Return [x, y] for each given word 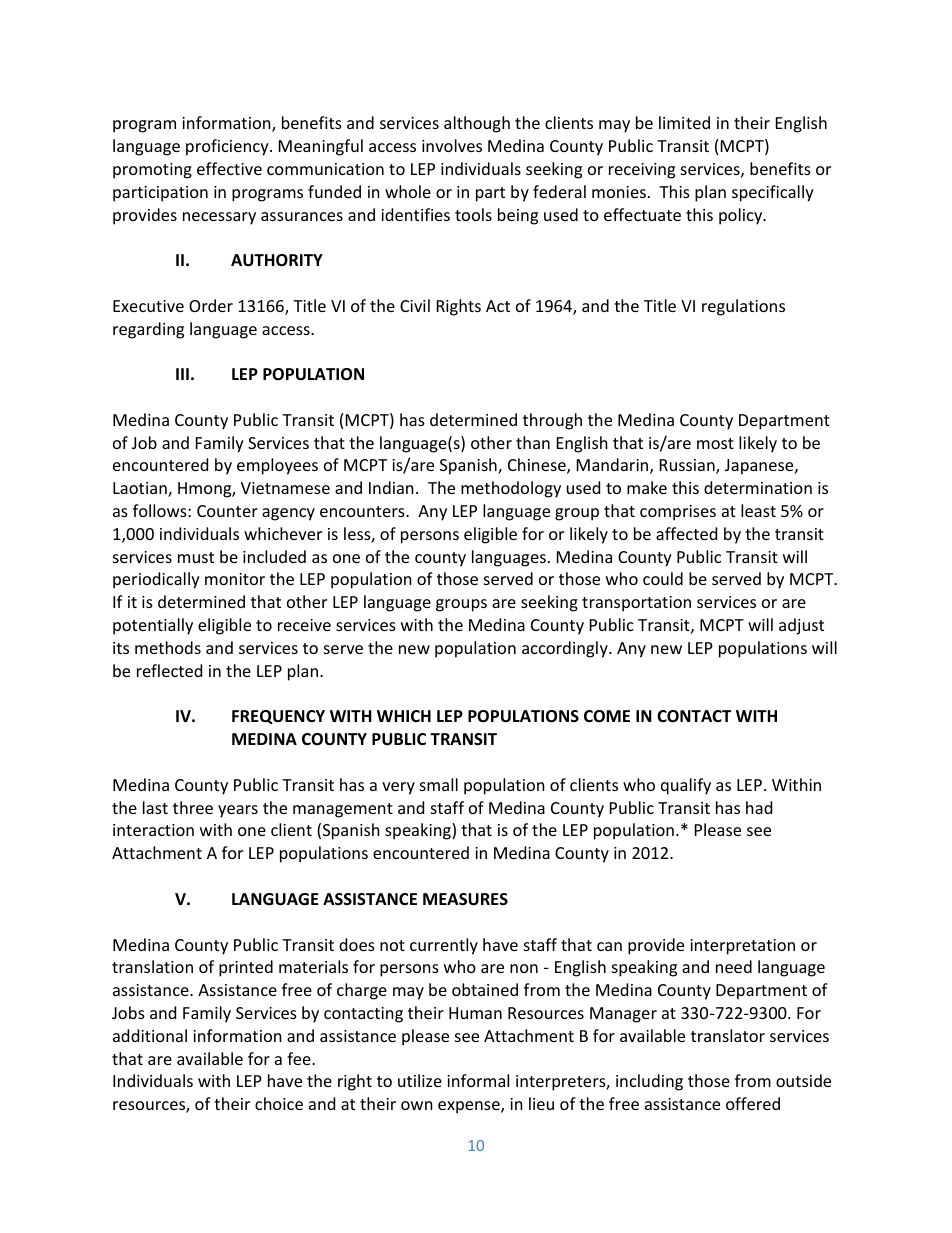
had [759, 807]
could [663, 578]
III [182, 374]
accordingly [566, 649]
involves [452, 145]
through [552, 421]
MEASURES [465, 899]
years [238, 811]
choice [279, 1103]
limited [684, 122]
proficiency [228, 147]
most [715, 443]
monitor [235, 579]
